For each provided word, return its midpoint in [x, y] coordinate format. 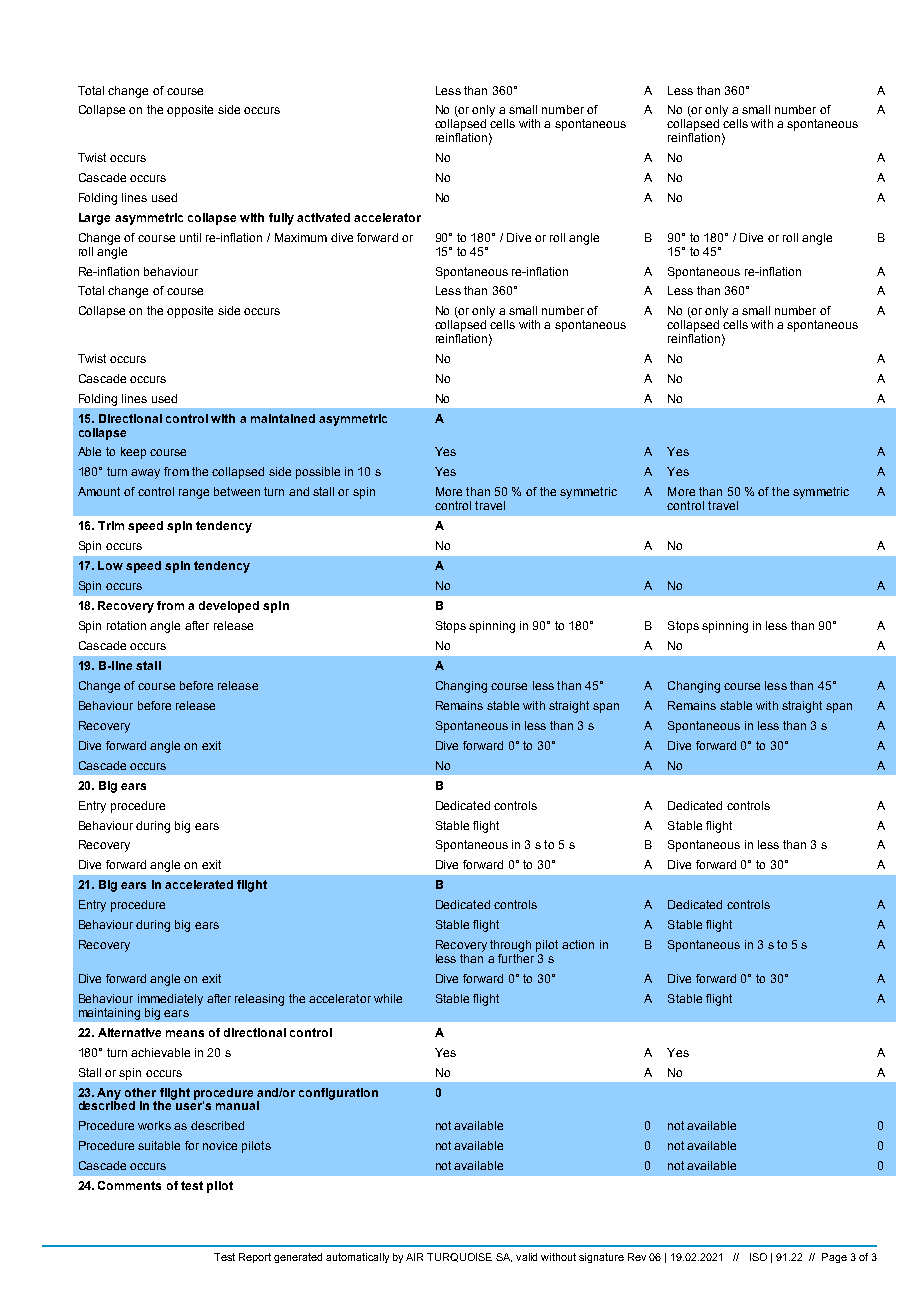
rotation [126, 625]
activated [323, 217]
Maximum [301, 237]
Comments [129, 1185]
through [510, 946]
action [578, 944]
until [190, 237]
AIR [414, 1257]
